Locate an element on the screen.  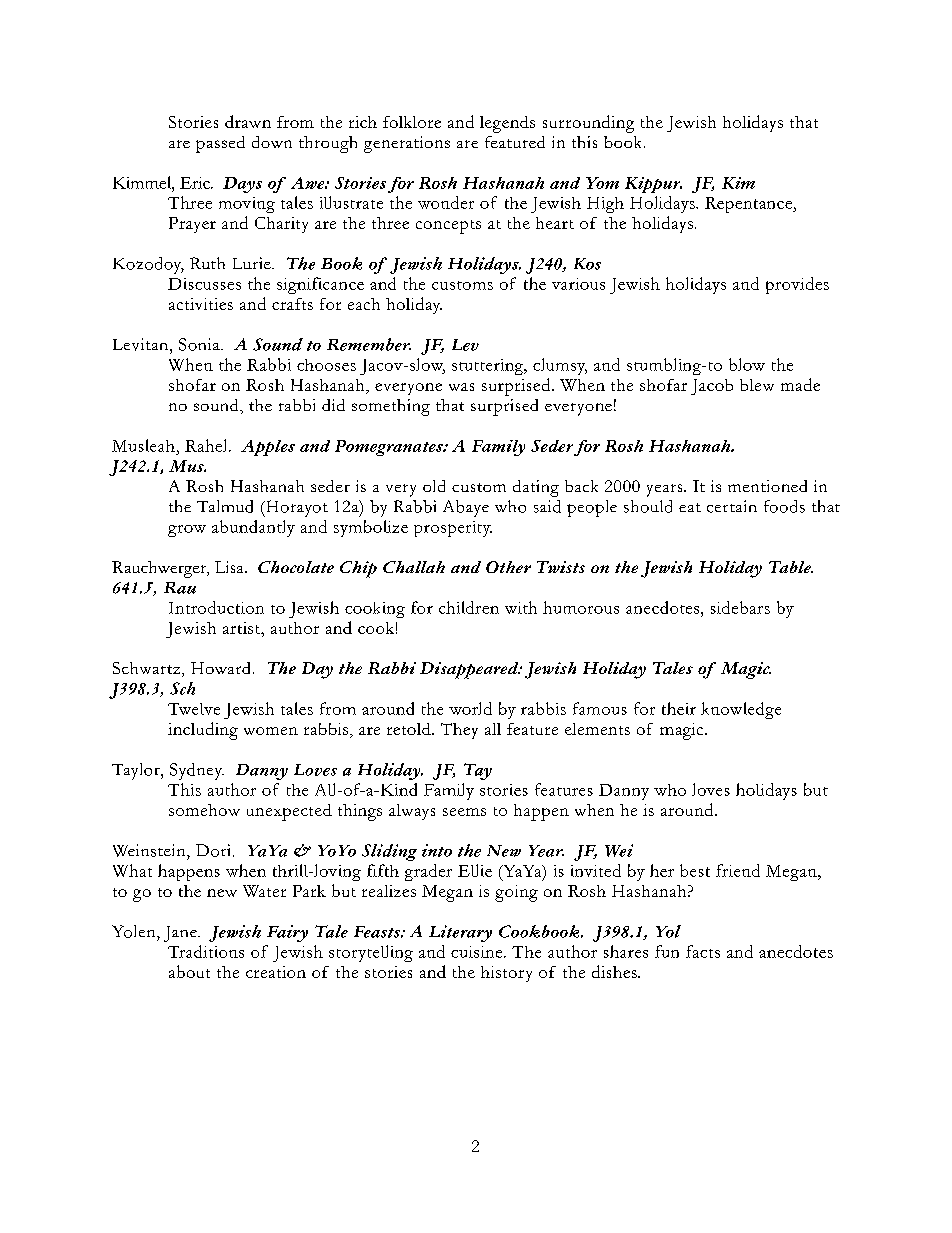
certain is located at coordinates (732, 506).
